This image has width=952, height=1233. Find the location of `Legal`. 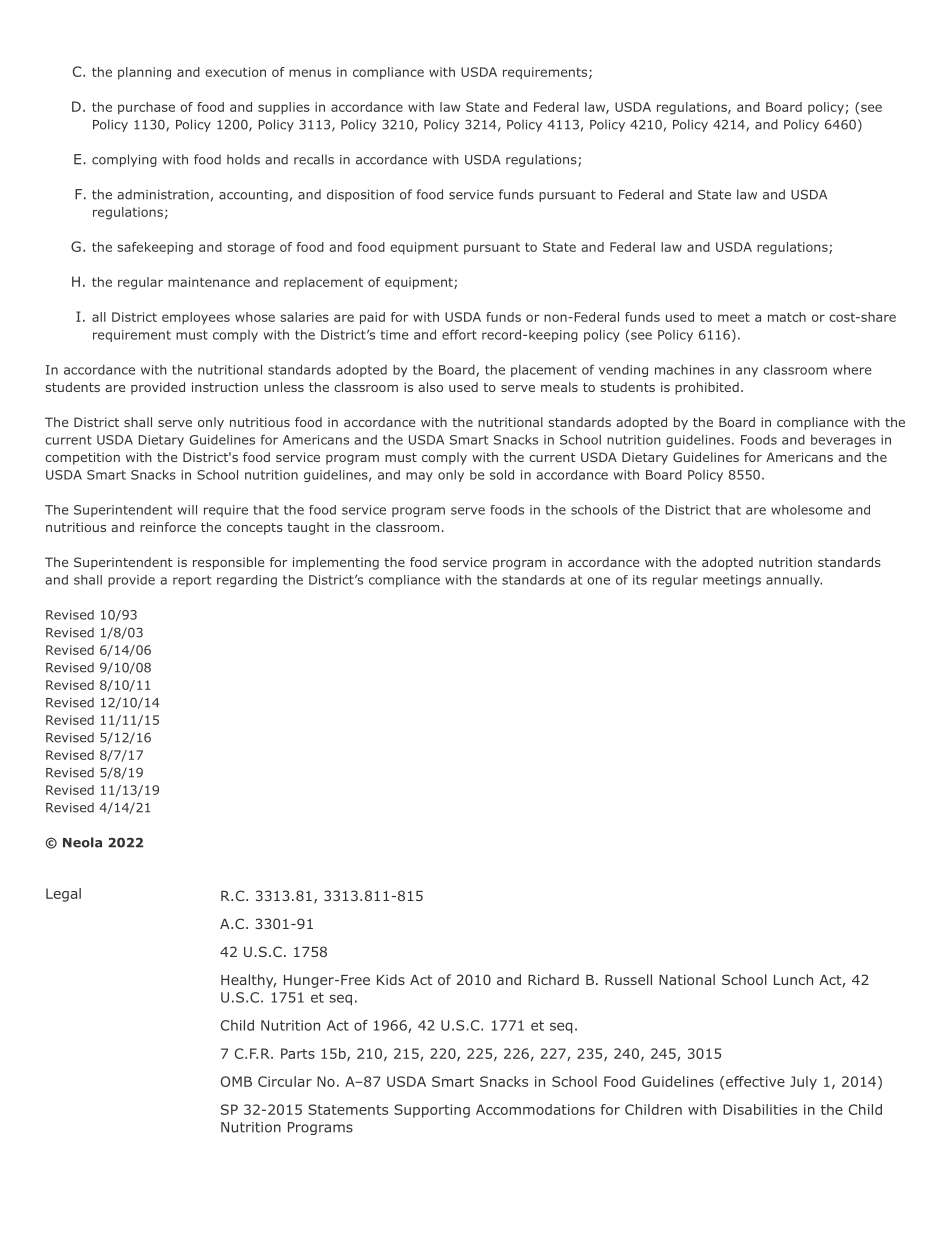

Legal is located at coordinates (63, 895).
